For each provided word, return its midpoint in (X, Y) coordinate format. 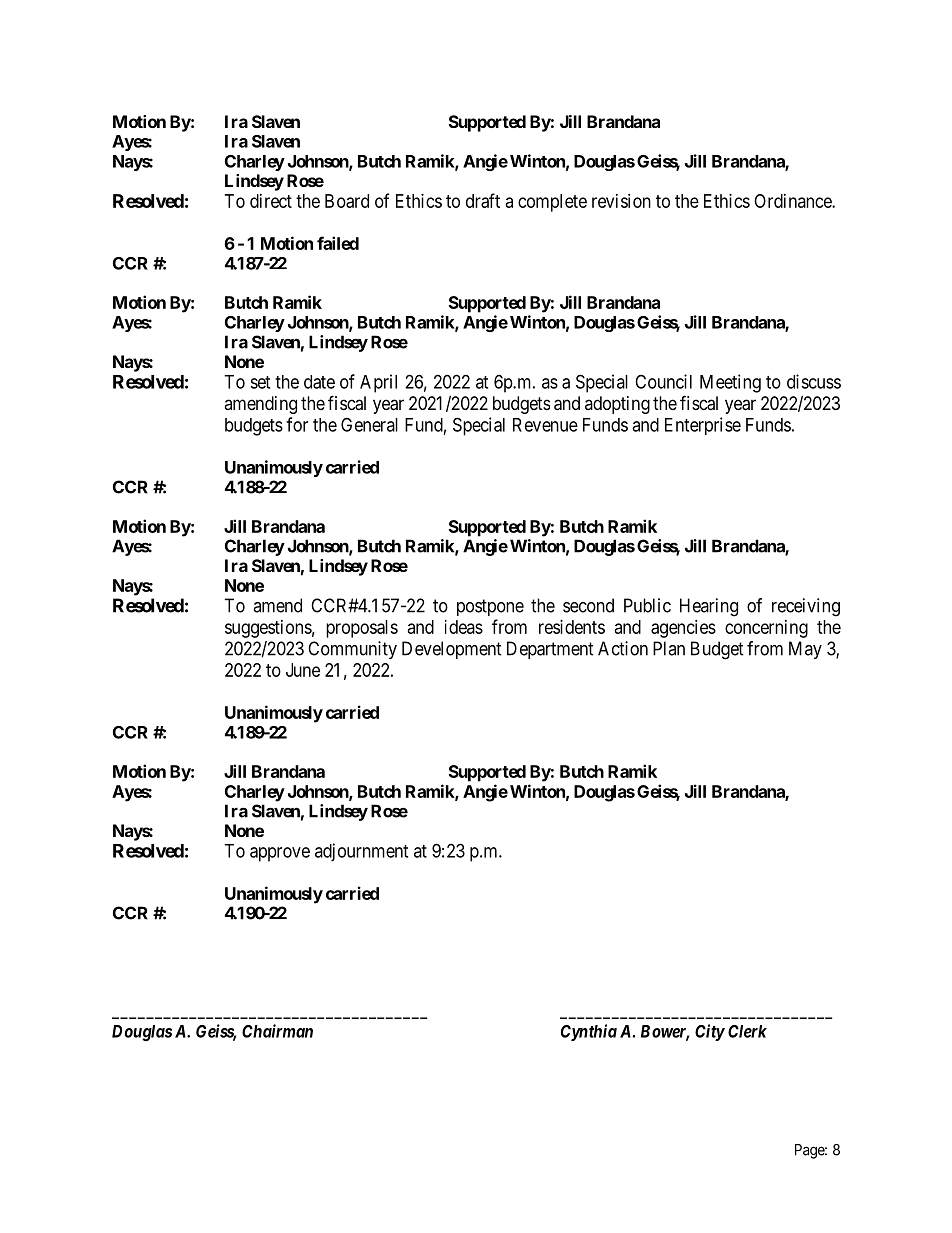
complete (552, 203)
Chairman (277, 1031)
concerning (766, 629)
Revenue (545, 425)
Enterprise (703, 426)
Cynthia (589, 1032)
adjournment (361, 852)
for (297, 424)
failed (338, 243)
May (805, 650)
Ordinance (793, 201)
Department (550, 650)
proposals (362, 629)
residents (572, 627)
